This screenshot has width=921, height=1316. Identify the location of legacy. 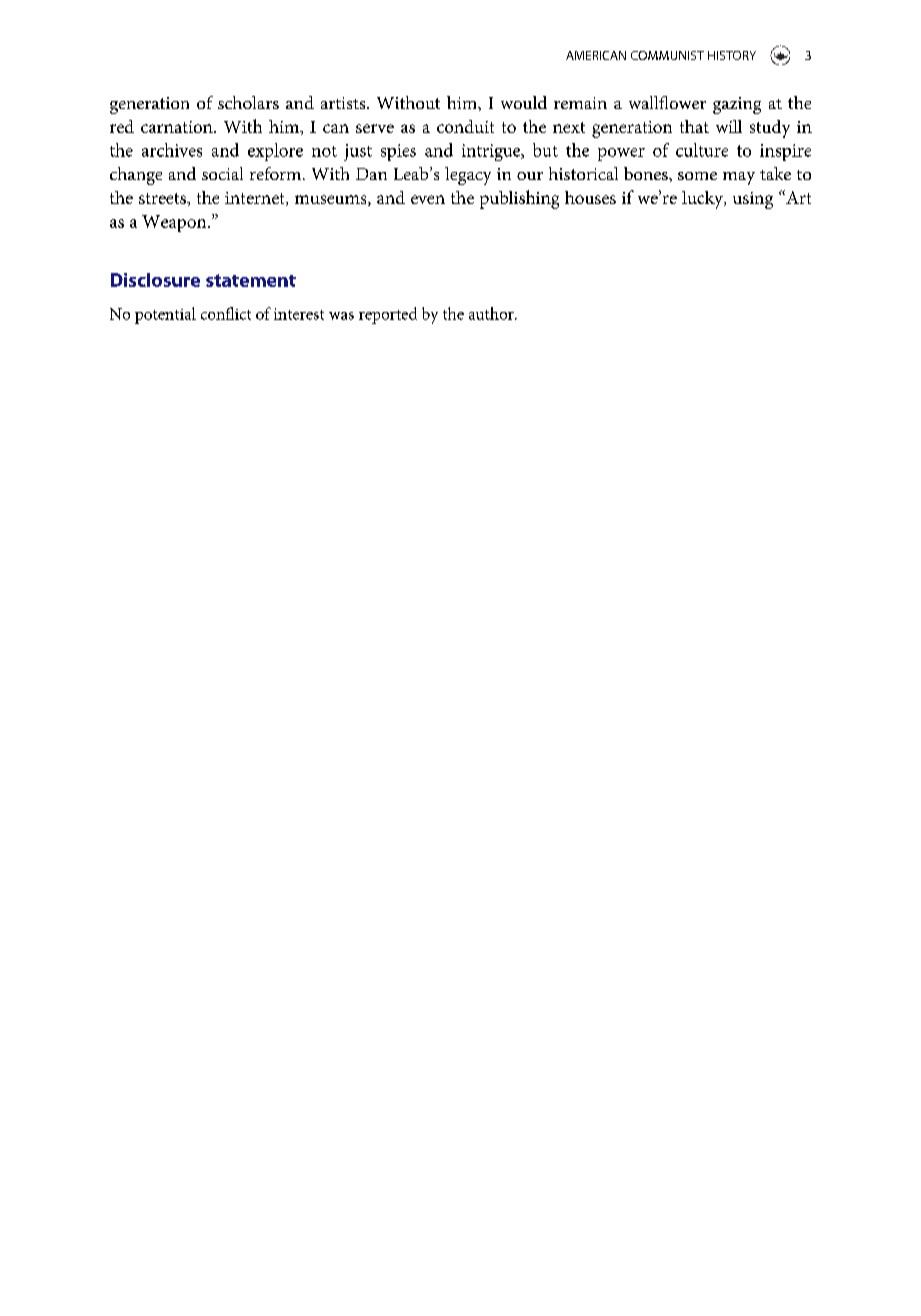
(468, 176).
